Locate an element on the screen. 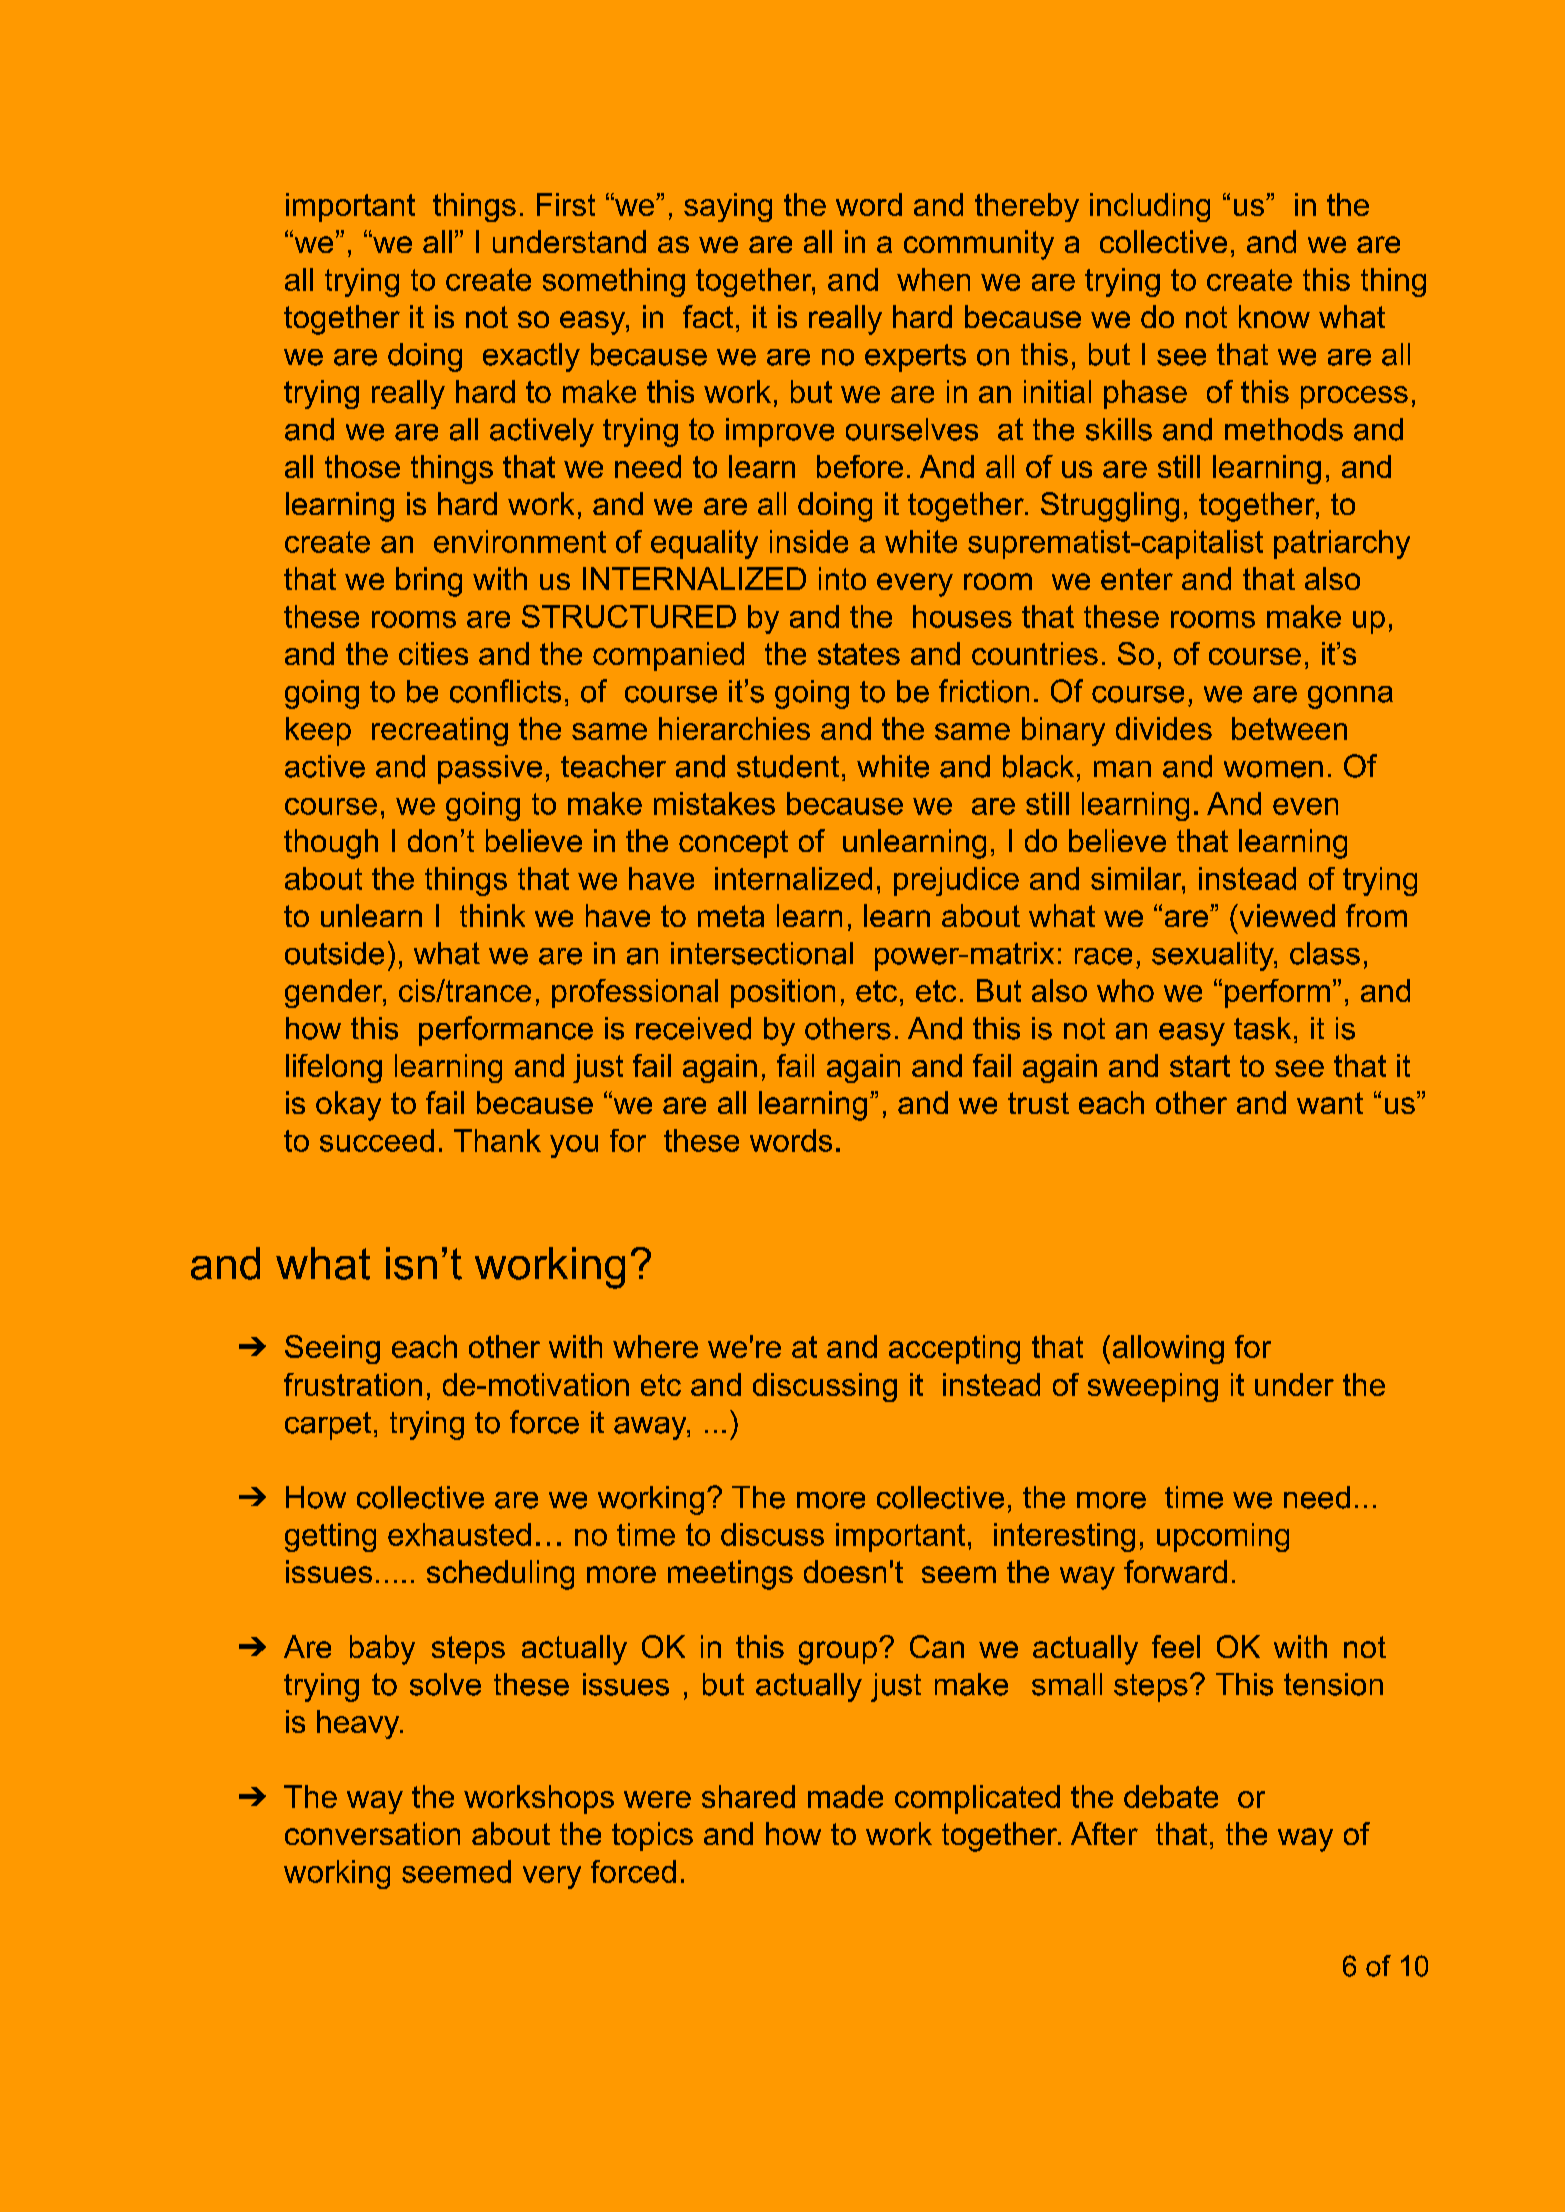 The height and width of the screenshot is (2212, 1566). conversation is located at coordinates (372, 1833).
